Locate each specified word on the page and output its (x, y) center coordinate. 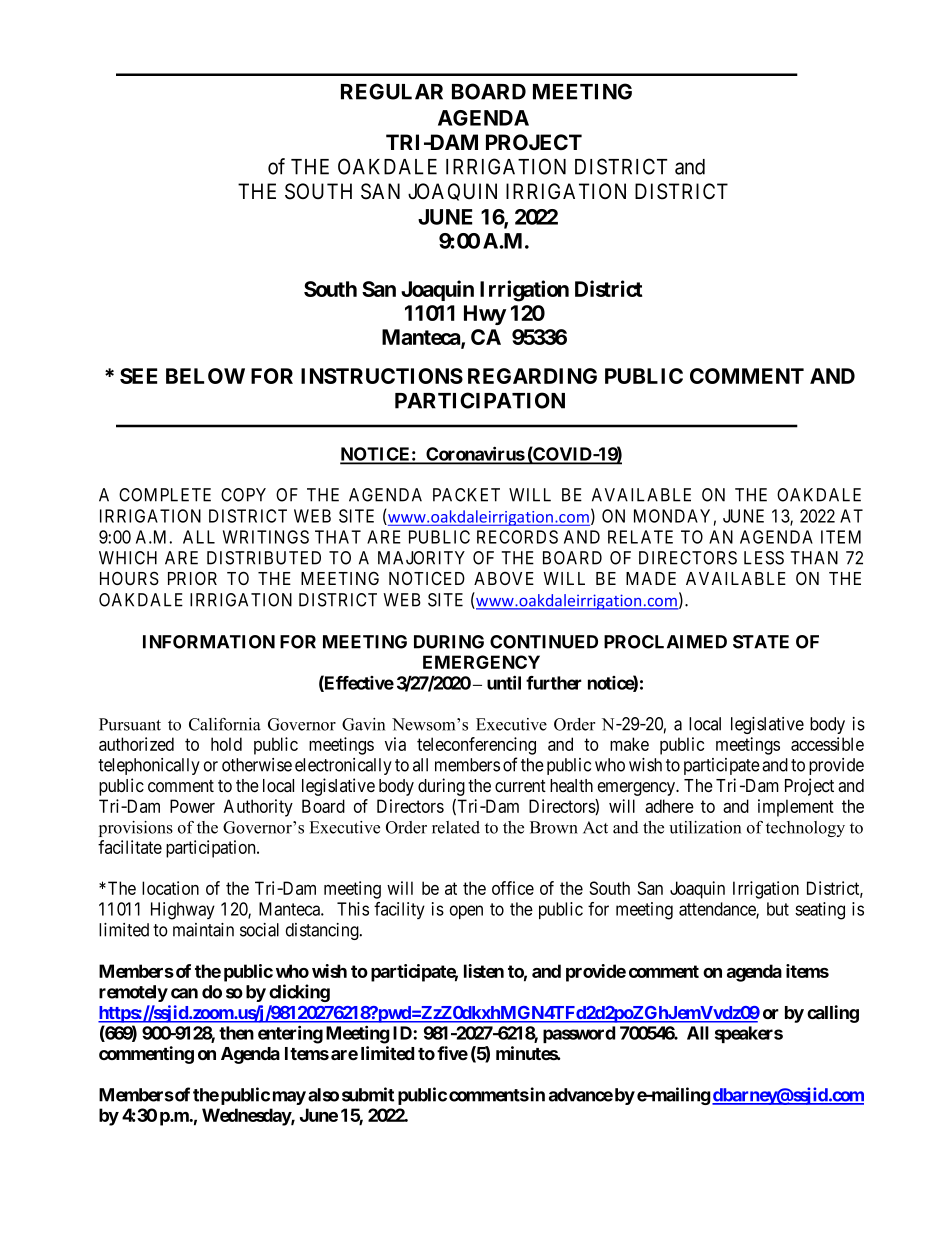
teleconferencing (476, 746)
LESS (764, 558)
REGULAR (392, 91)
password (579, 1034)
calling (833, 1014)
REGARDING (532, 376)
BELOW (205, 376)
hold (226, 744)
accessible (827, 744)
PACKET (466, 495)
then (236, 1033)
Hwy (485, 315)
